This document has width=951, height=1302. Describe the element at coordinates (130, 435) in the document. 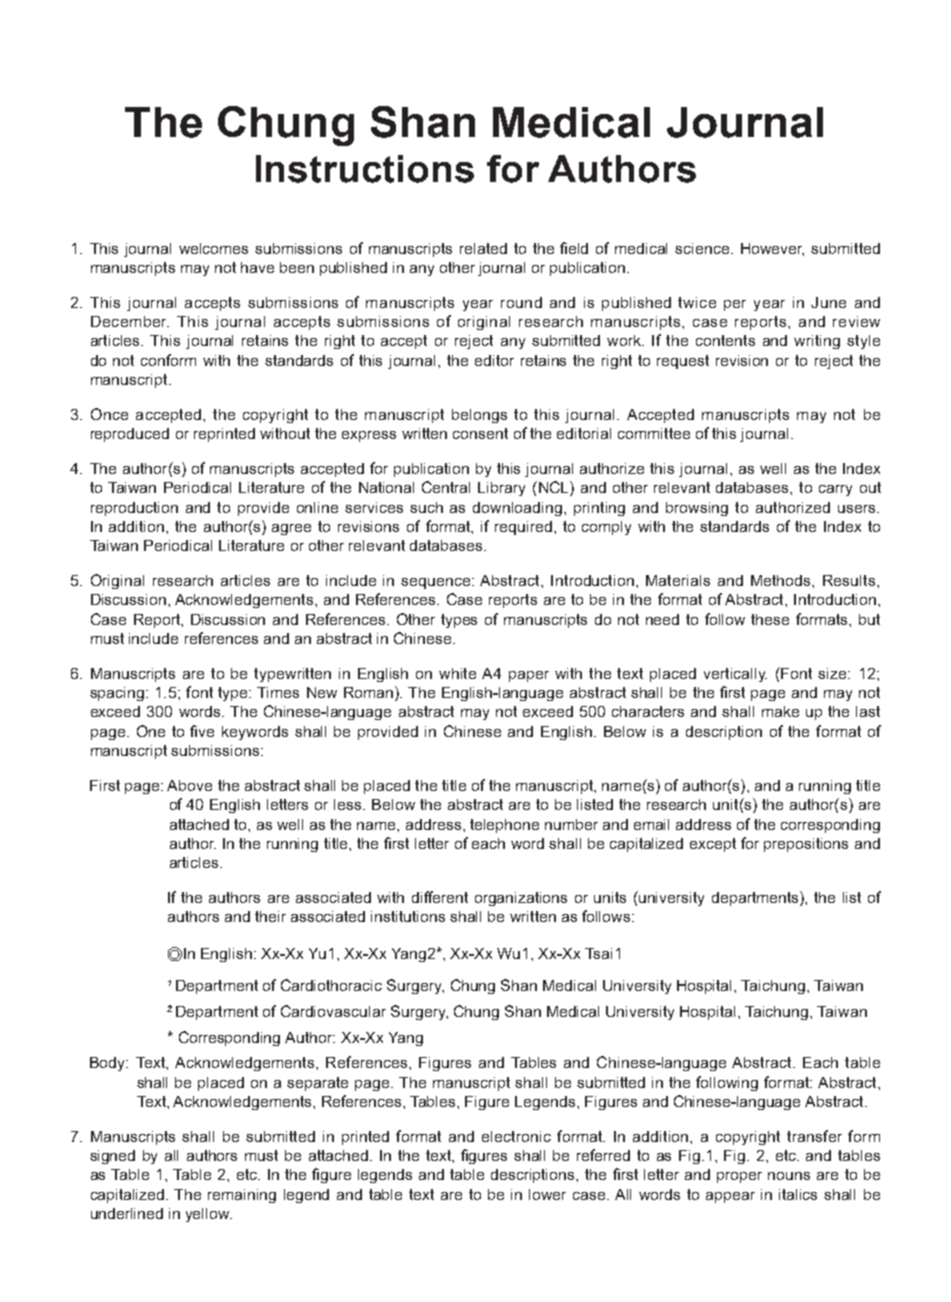

I see `reproduced` at that location.
